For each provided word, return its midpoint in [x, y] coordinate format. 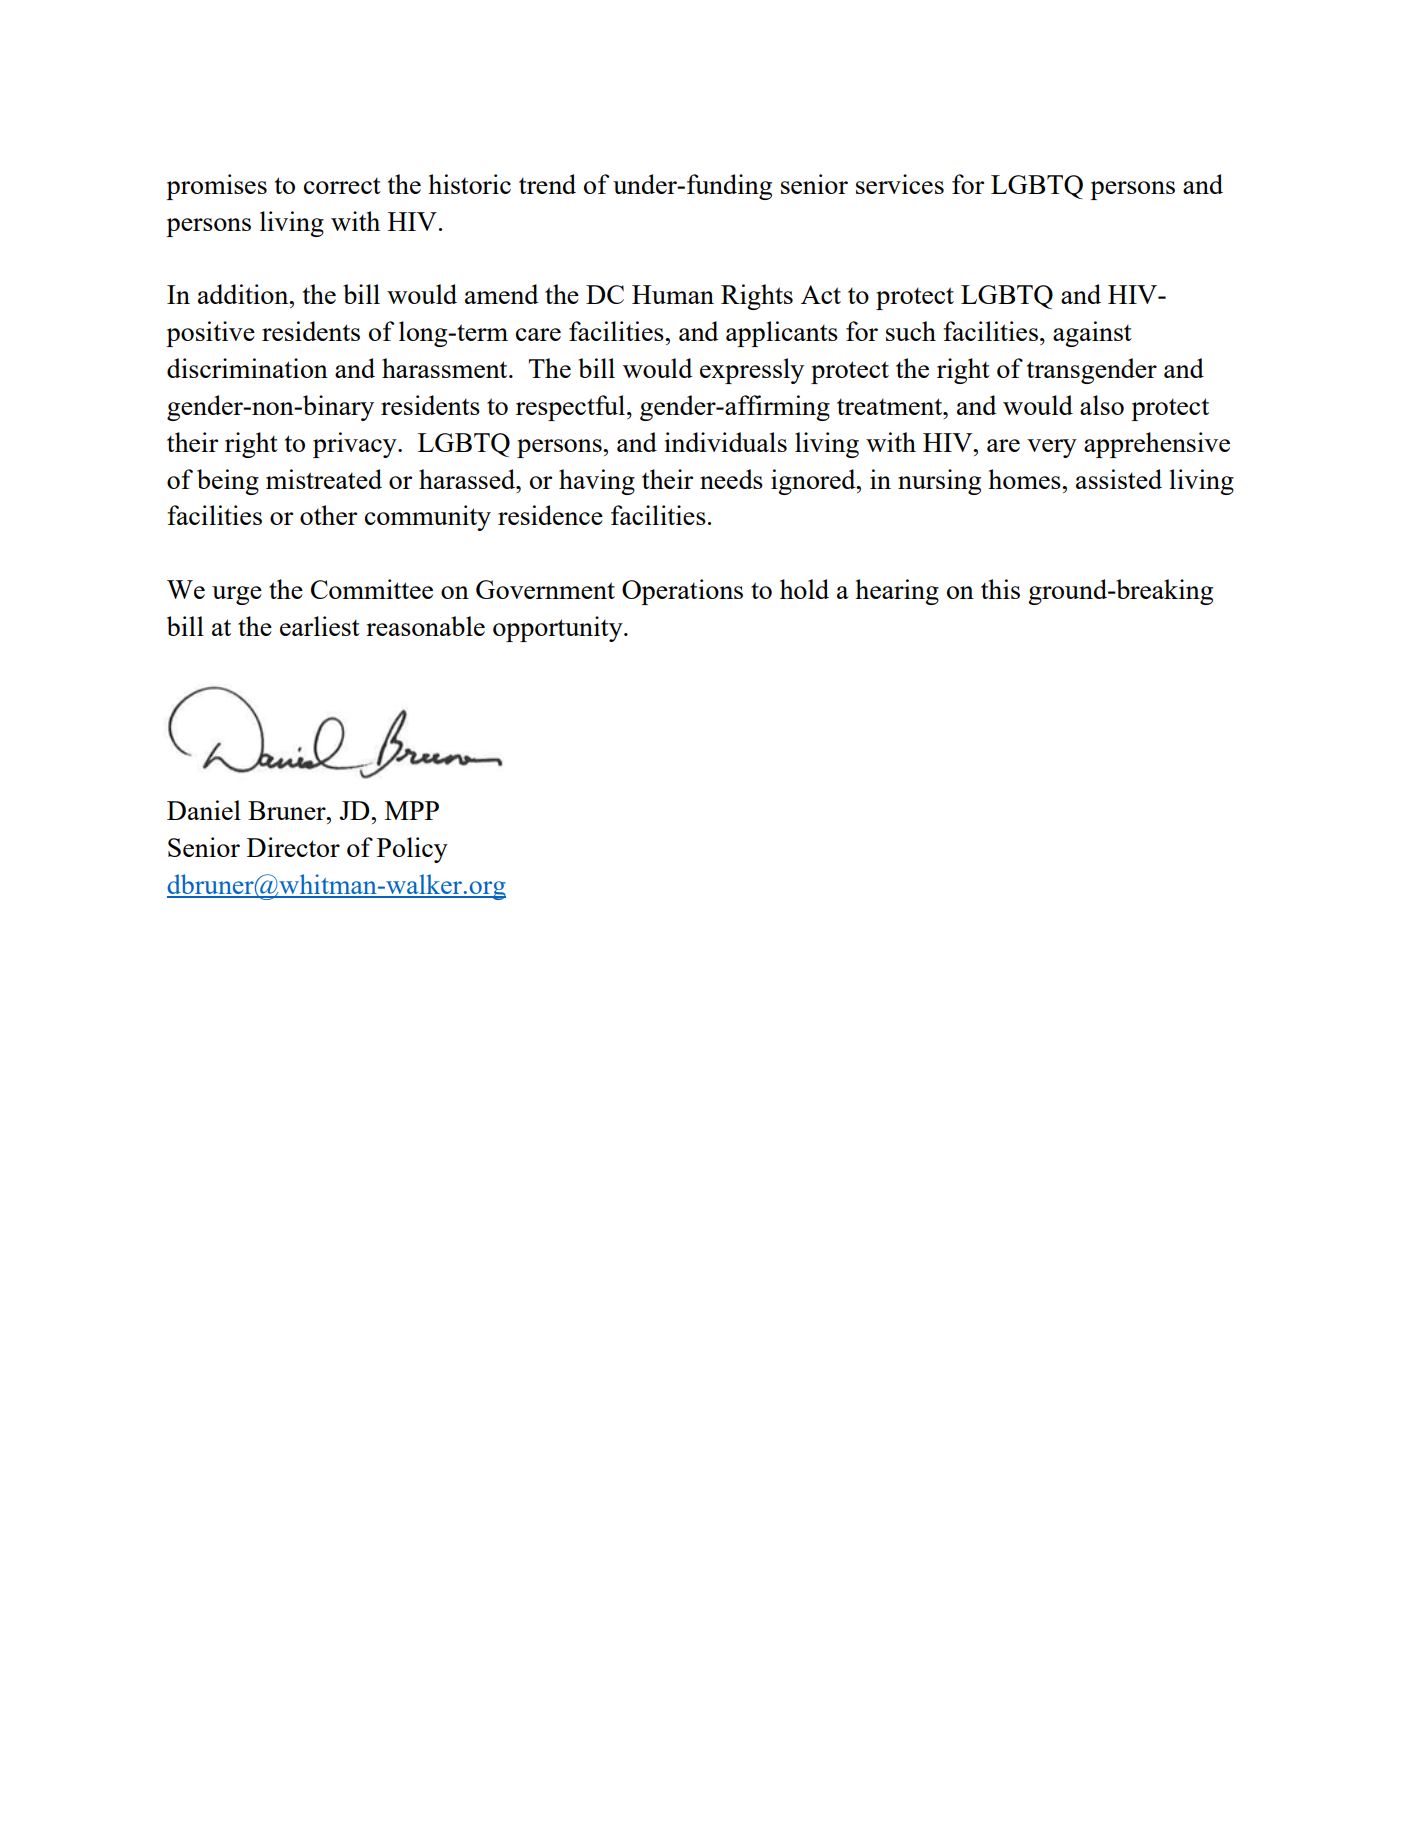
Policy [412, 850]
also [1102, 405]
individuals [725, 442]
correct [342, 185]
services [900, 184]
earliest [320, 626]
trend [547, 184]
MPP [412, 810]
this [1000, 589]
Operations [682, 592]
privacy [356, 445]
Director [293, 847]
